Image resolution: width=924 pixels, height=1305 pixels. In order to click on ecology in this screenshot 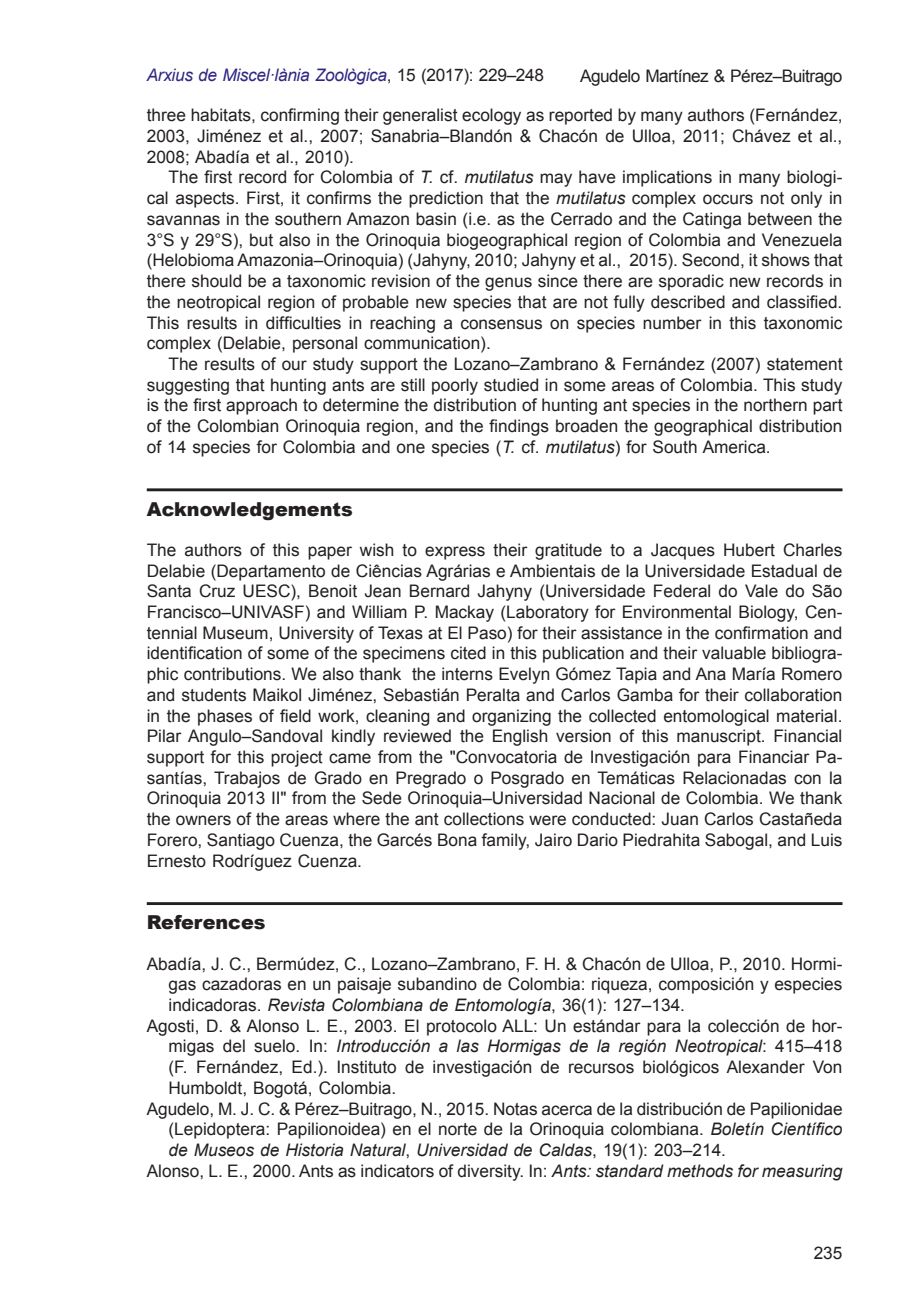, I will do `click(491, 116)`.
